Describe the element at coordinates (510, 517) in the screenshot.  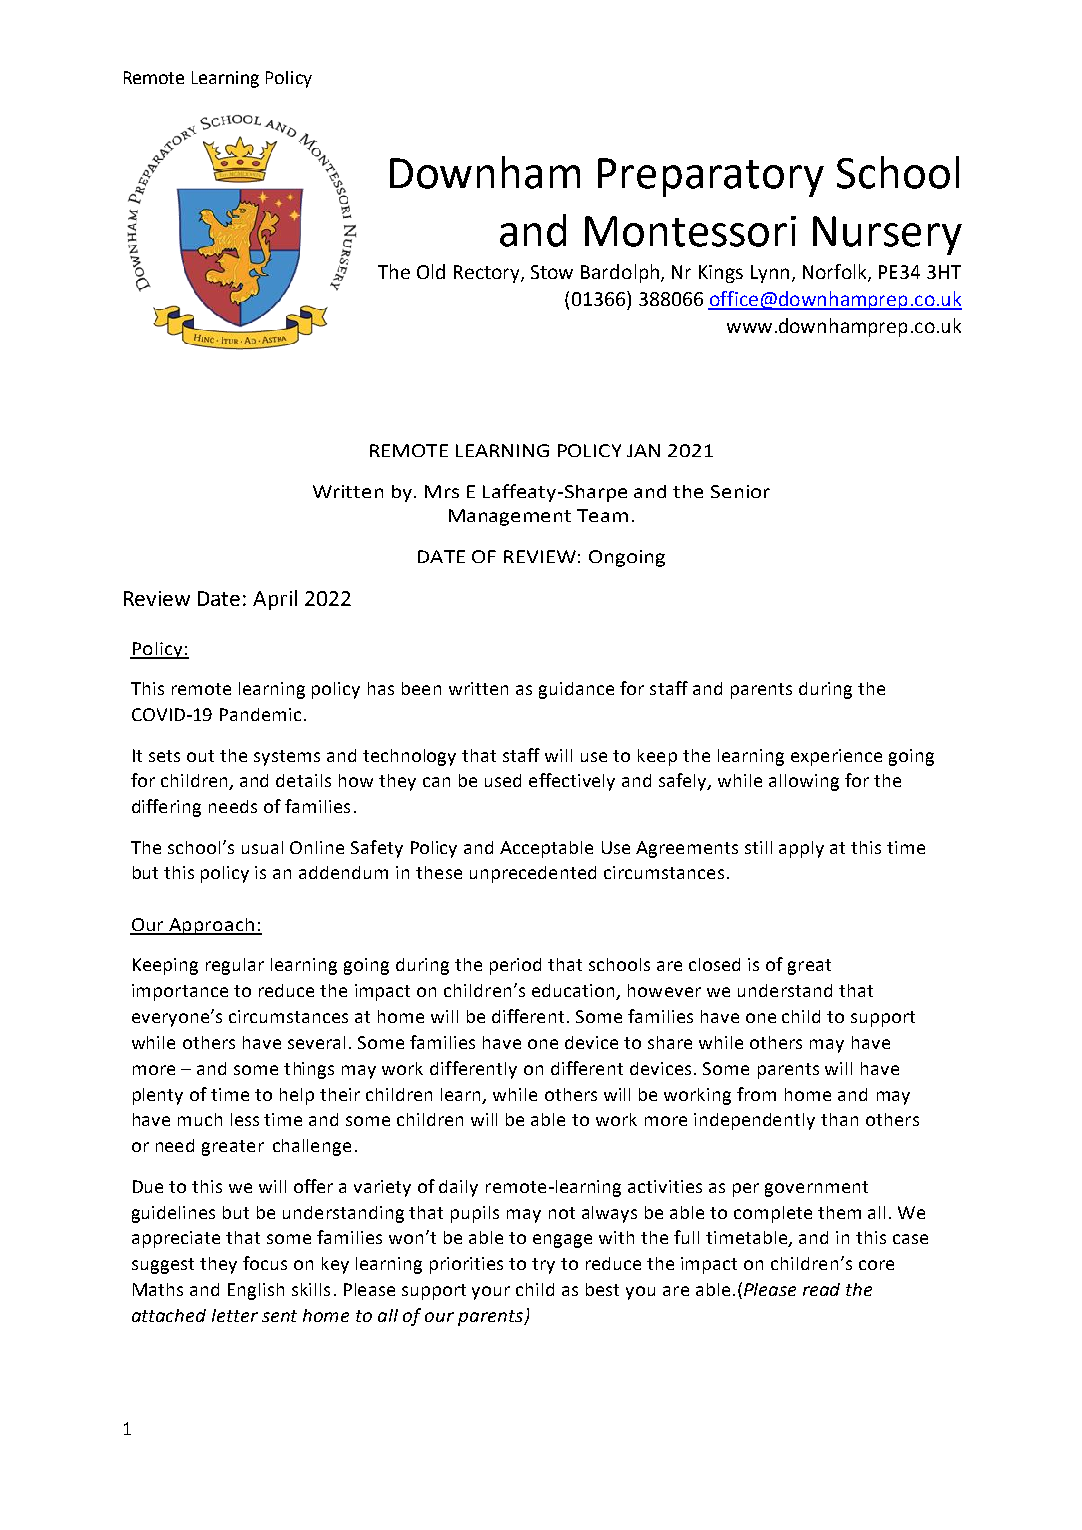
I see `Management` at that location.
